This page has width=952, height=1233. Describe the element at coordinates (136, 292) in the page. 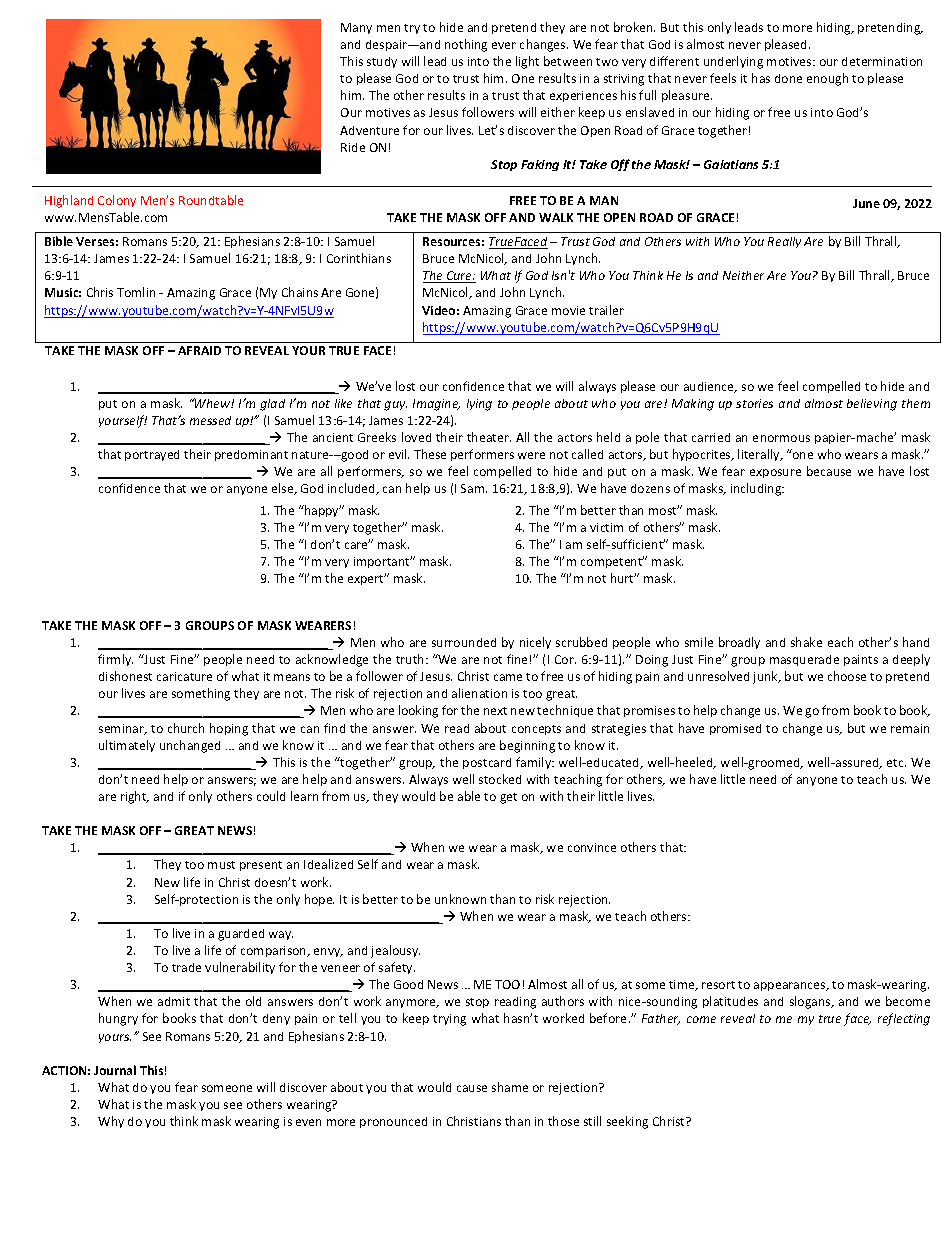

I see `Tomlin` at that location.
